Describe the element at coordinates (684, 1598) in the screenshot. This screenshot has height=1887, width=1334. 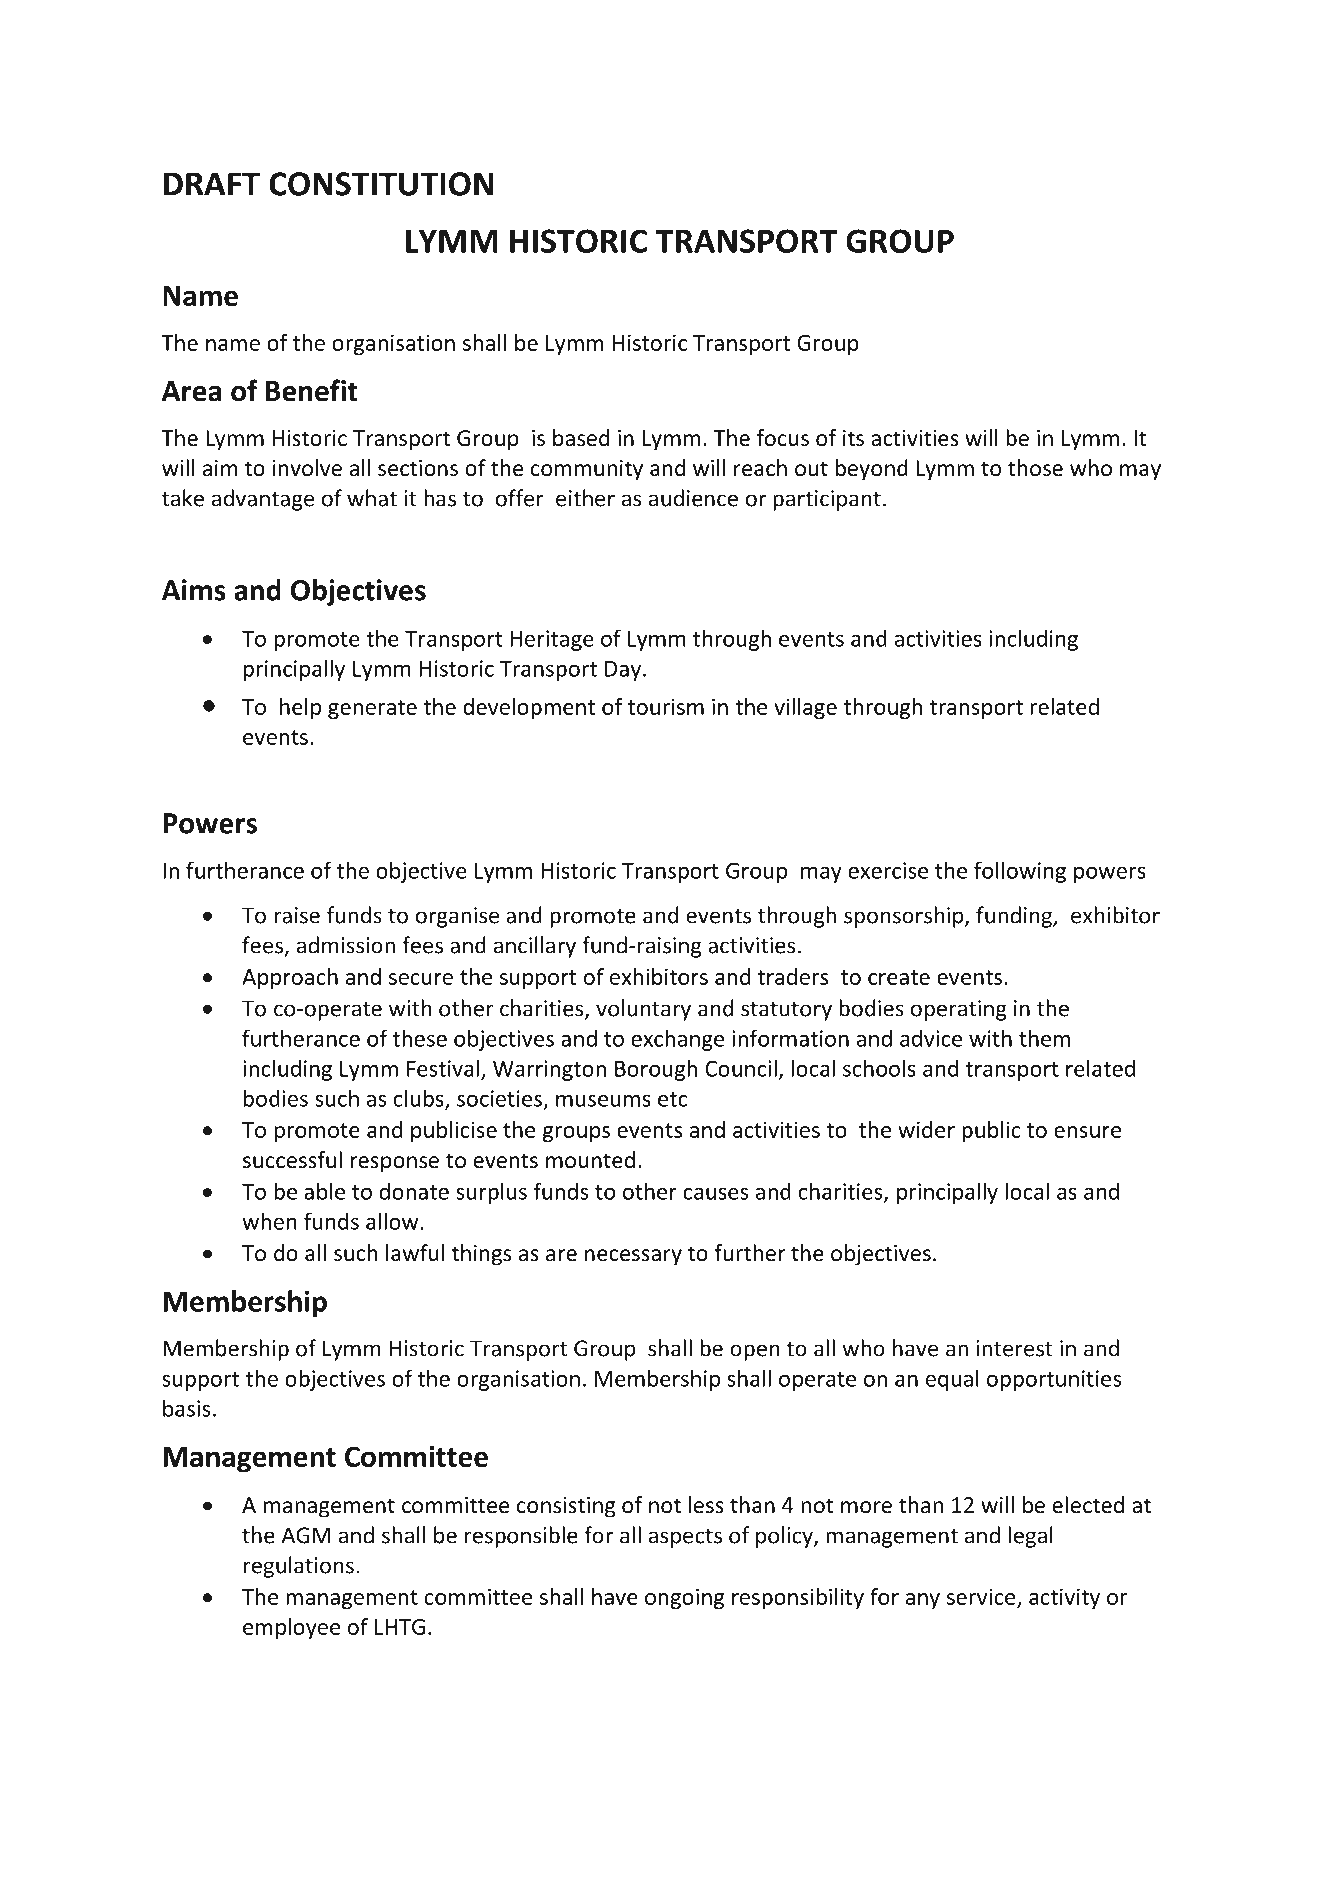
I see `ongoing` at that location.
